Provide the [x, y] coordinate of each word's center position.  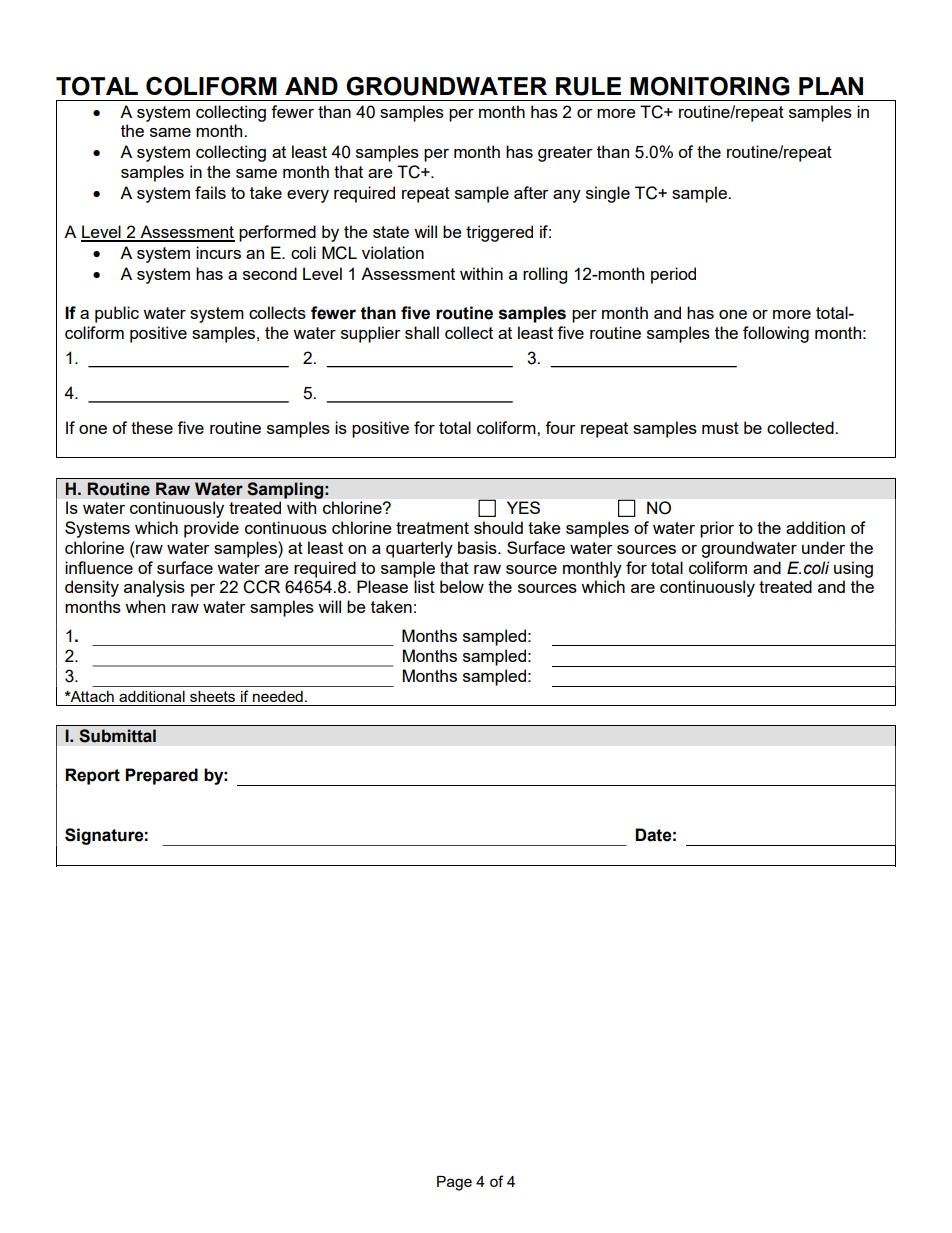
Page [454, 1183]
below [462, 586]
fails [210, 192]
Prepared [161, 776]
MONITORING [710, 86]
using [853, 569]
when [145, 606]
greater [565, 154]
